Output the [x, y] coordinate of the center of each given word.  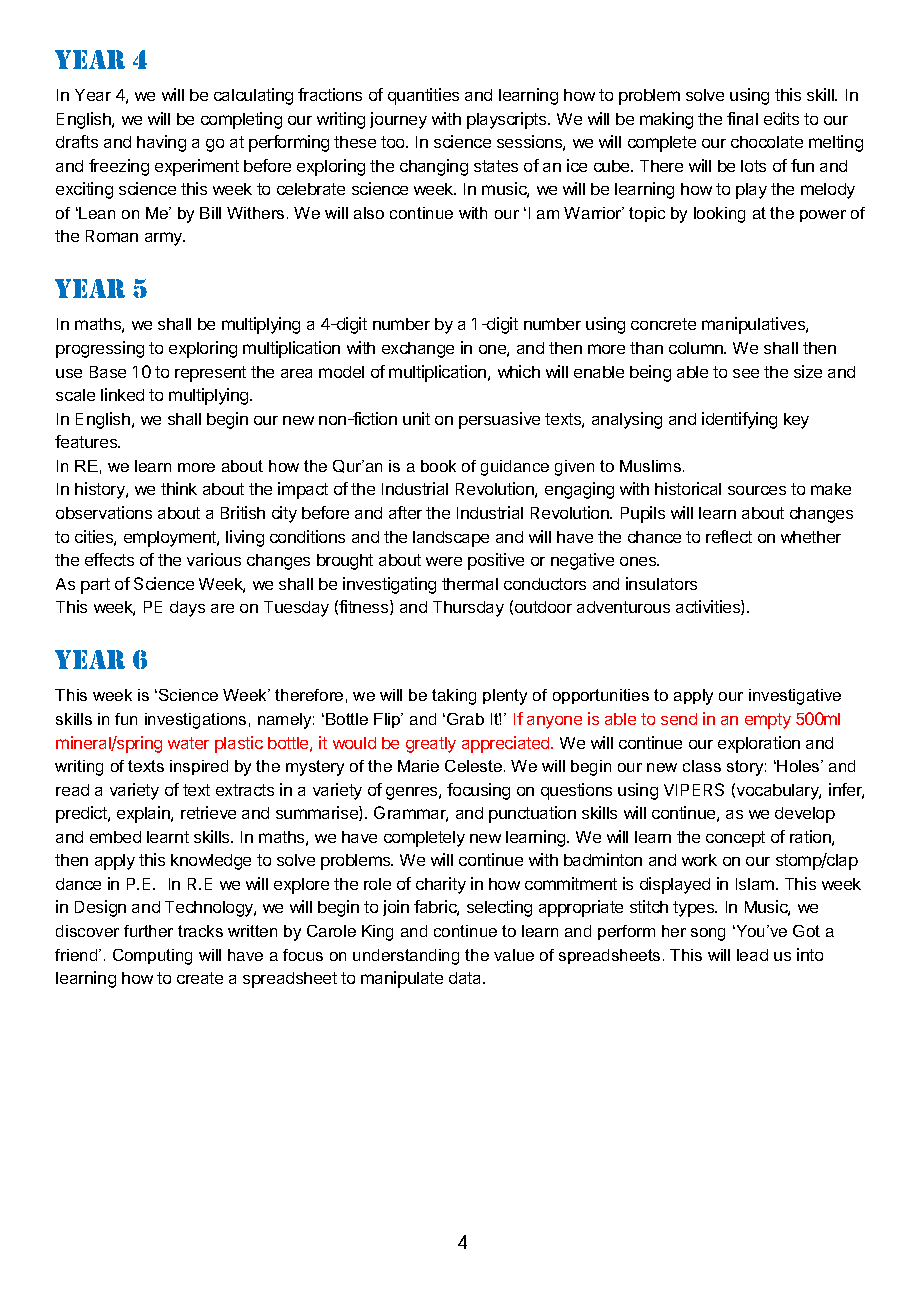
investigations [195, 721]
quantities [423, 96]
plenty [505, 697]
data [466, 978]
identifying [739, 420]
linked [122, 394]
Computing [152, 957]
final [742, 118]
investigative [795, 697]
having [161, 143]
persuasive [499, 420]
